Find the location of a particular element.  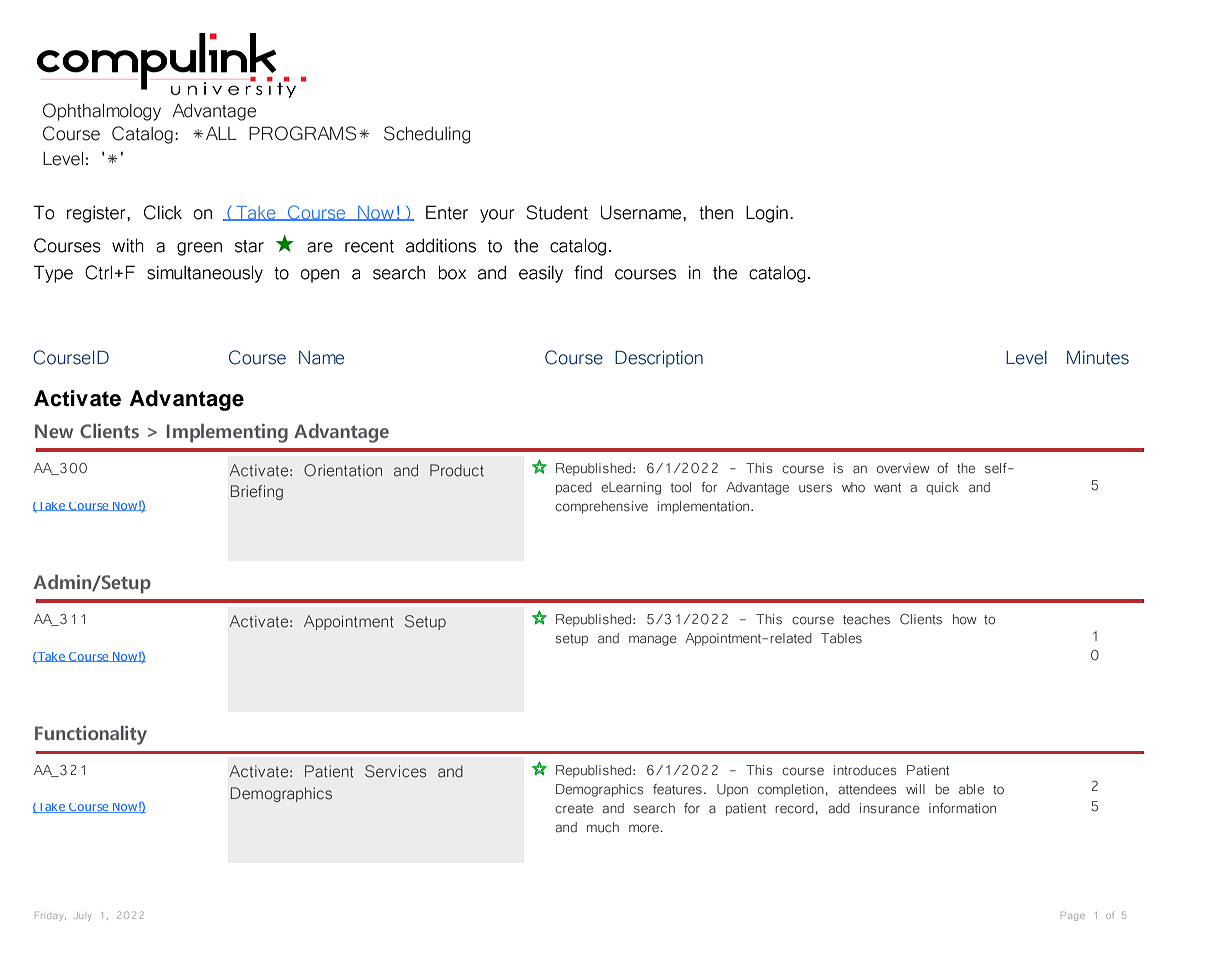

Login is located at coordinates (767, 214).
